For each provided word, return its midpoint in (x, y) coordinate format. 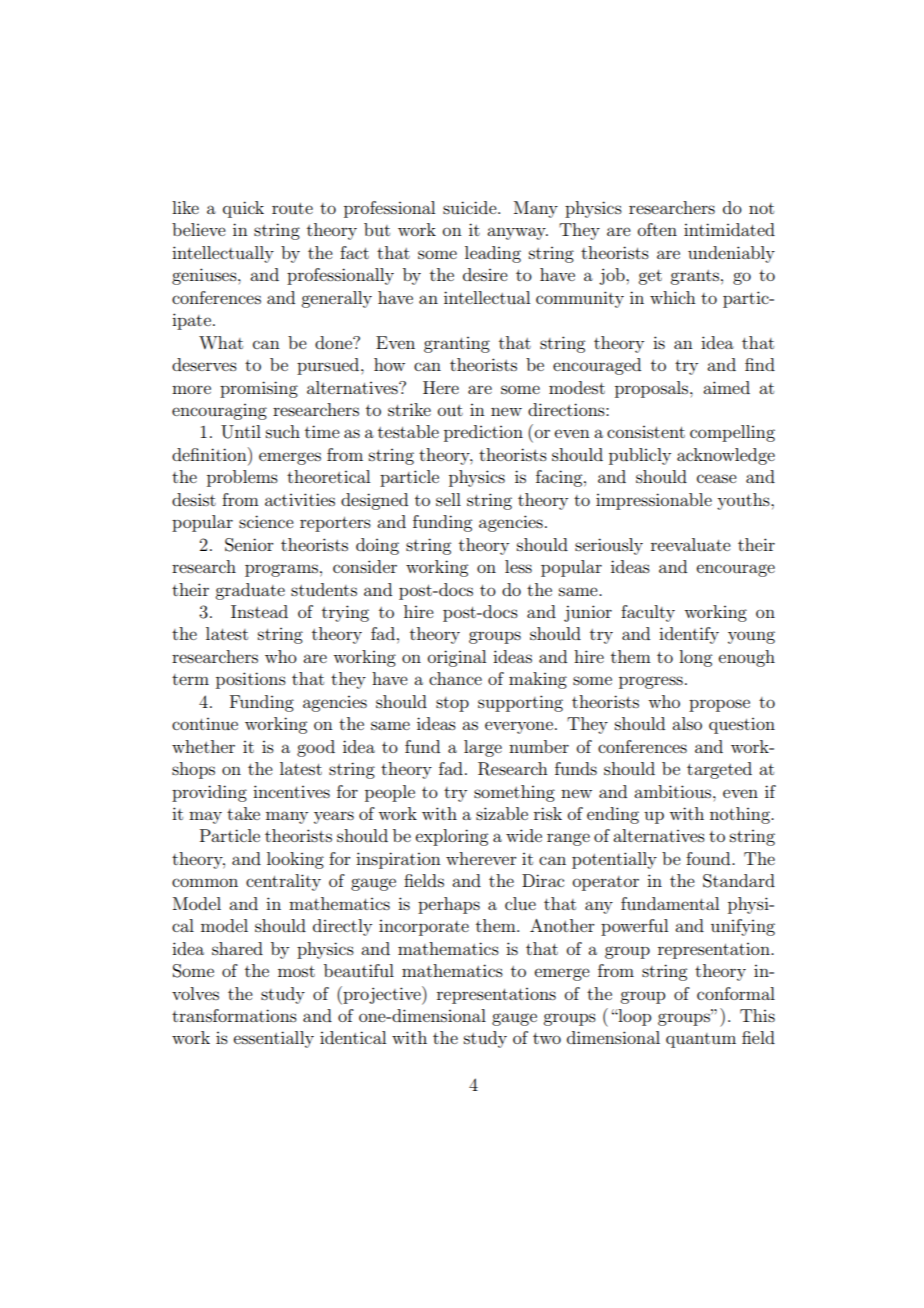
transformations (234, 1015)
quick (243, 209)
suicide (471, 207)
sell (448, 499)
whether (203, 746)
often (657, 229)
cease (717, 478)
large (483, 748)
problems (242, 478)
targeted (719, 770)
